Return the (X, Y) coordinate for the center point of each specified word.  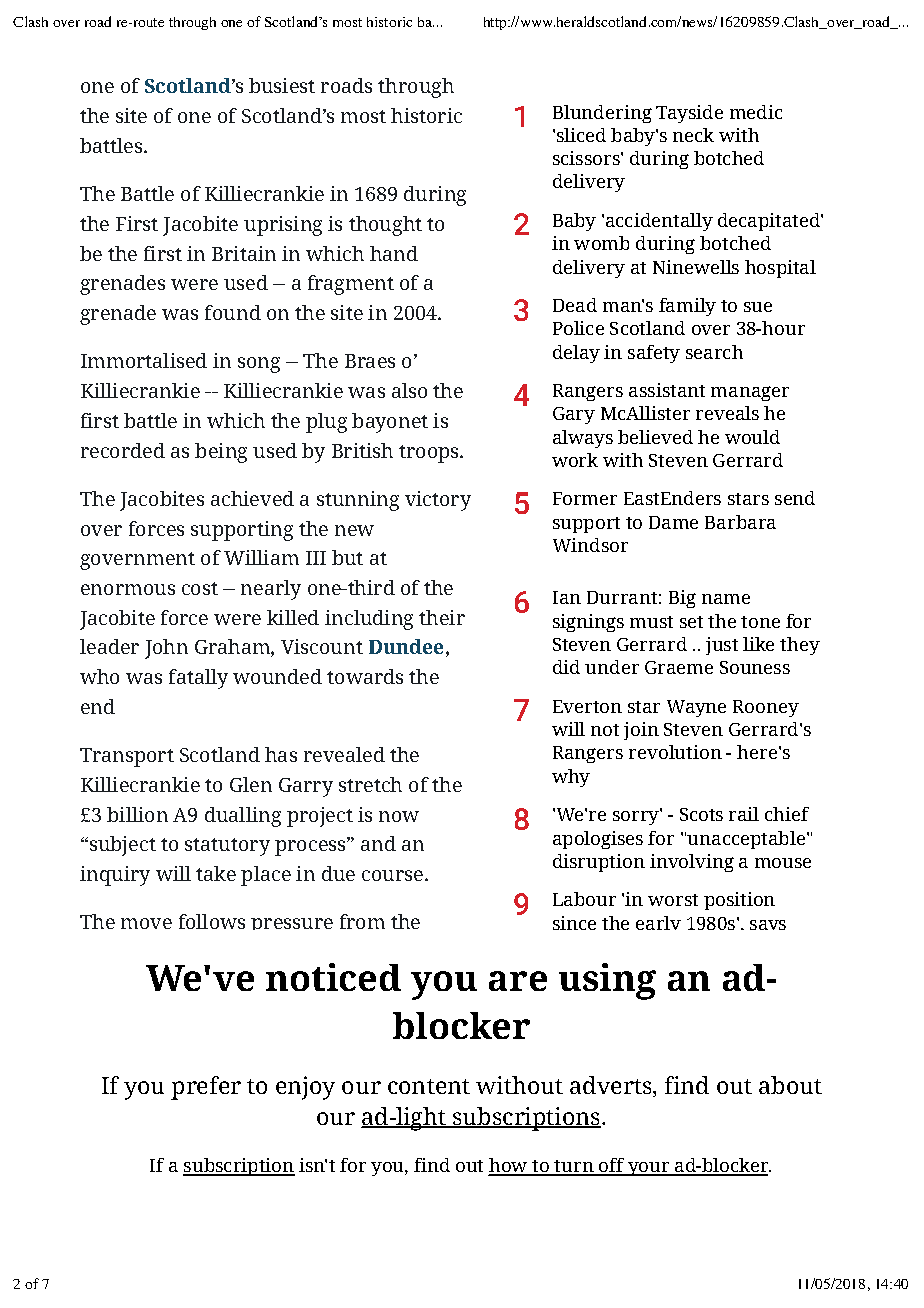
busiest (282, 85)
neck (693, 135)
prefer (206, 1088)
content (429, 1086)
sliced (581, 135)
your (649, 1169)
